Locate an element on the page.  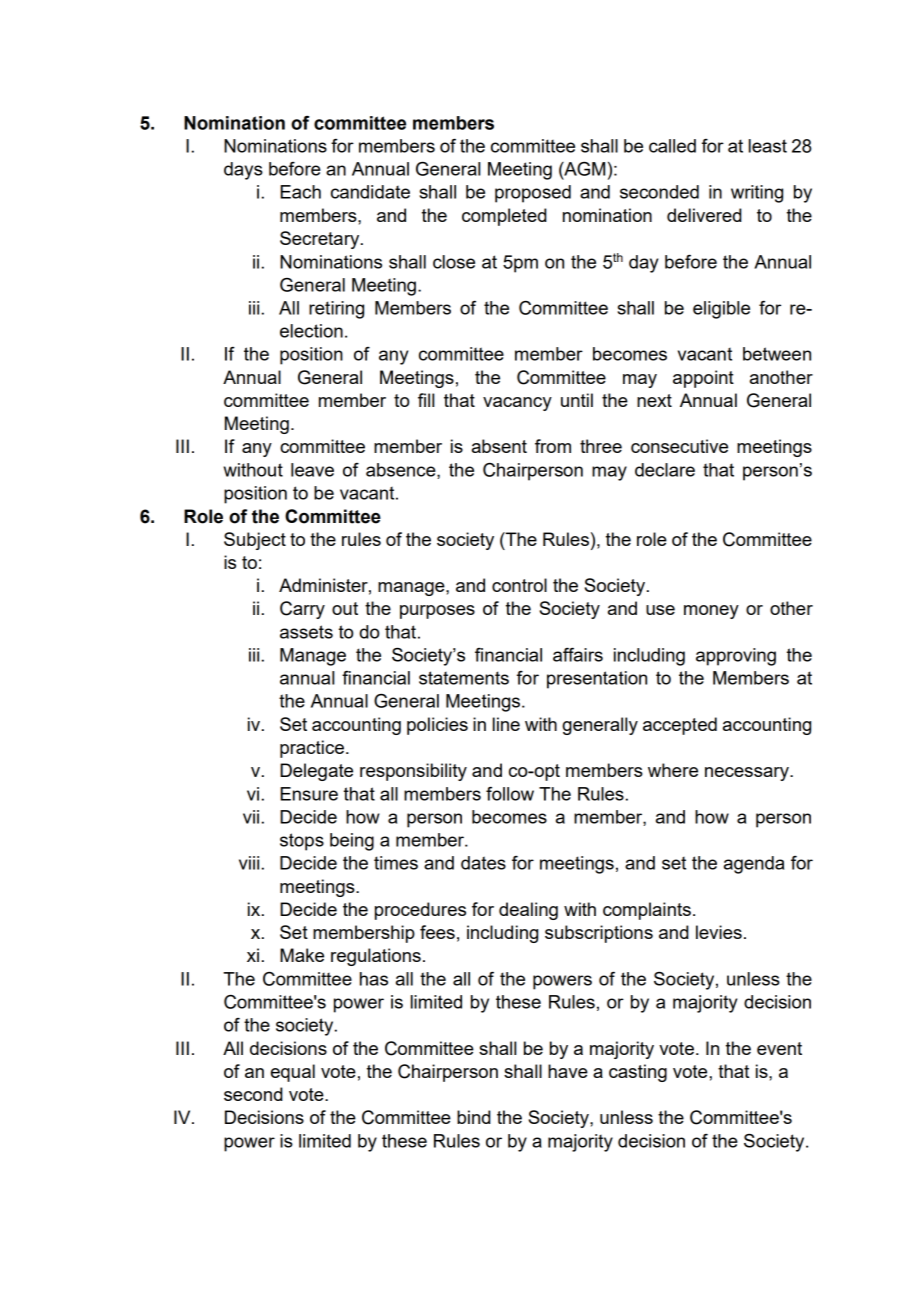
leave is located at coordinates (312, 470).
